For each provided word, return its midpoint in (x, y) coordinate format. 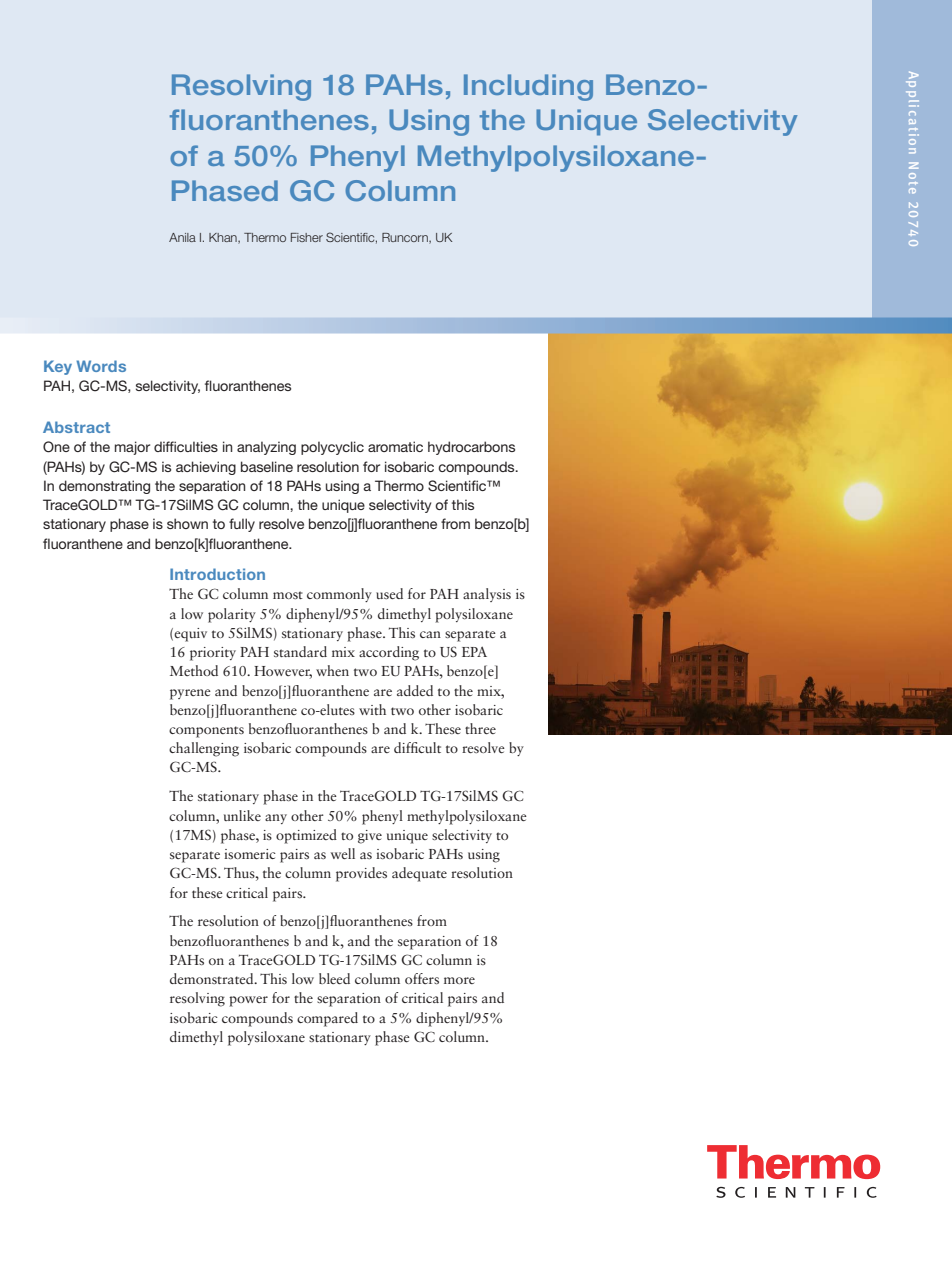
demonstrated (213, 978)
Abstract (76, 427)
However (283, 672)
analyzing (266, 448)
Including (528, 87)
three (480, 728)
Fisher (307, 237)
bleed (334, 978)
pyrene (190, 694)
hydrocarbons (471, 448)
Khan (224, 238)
